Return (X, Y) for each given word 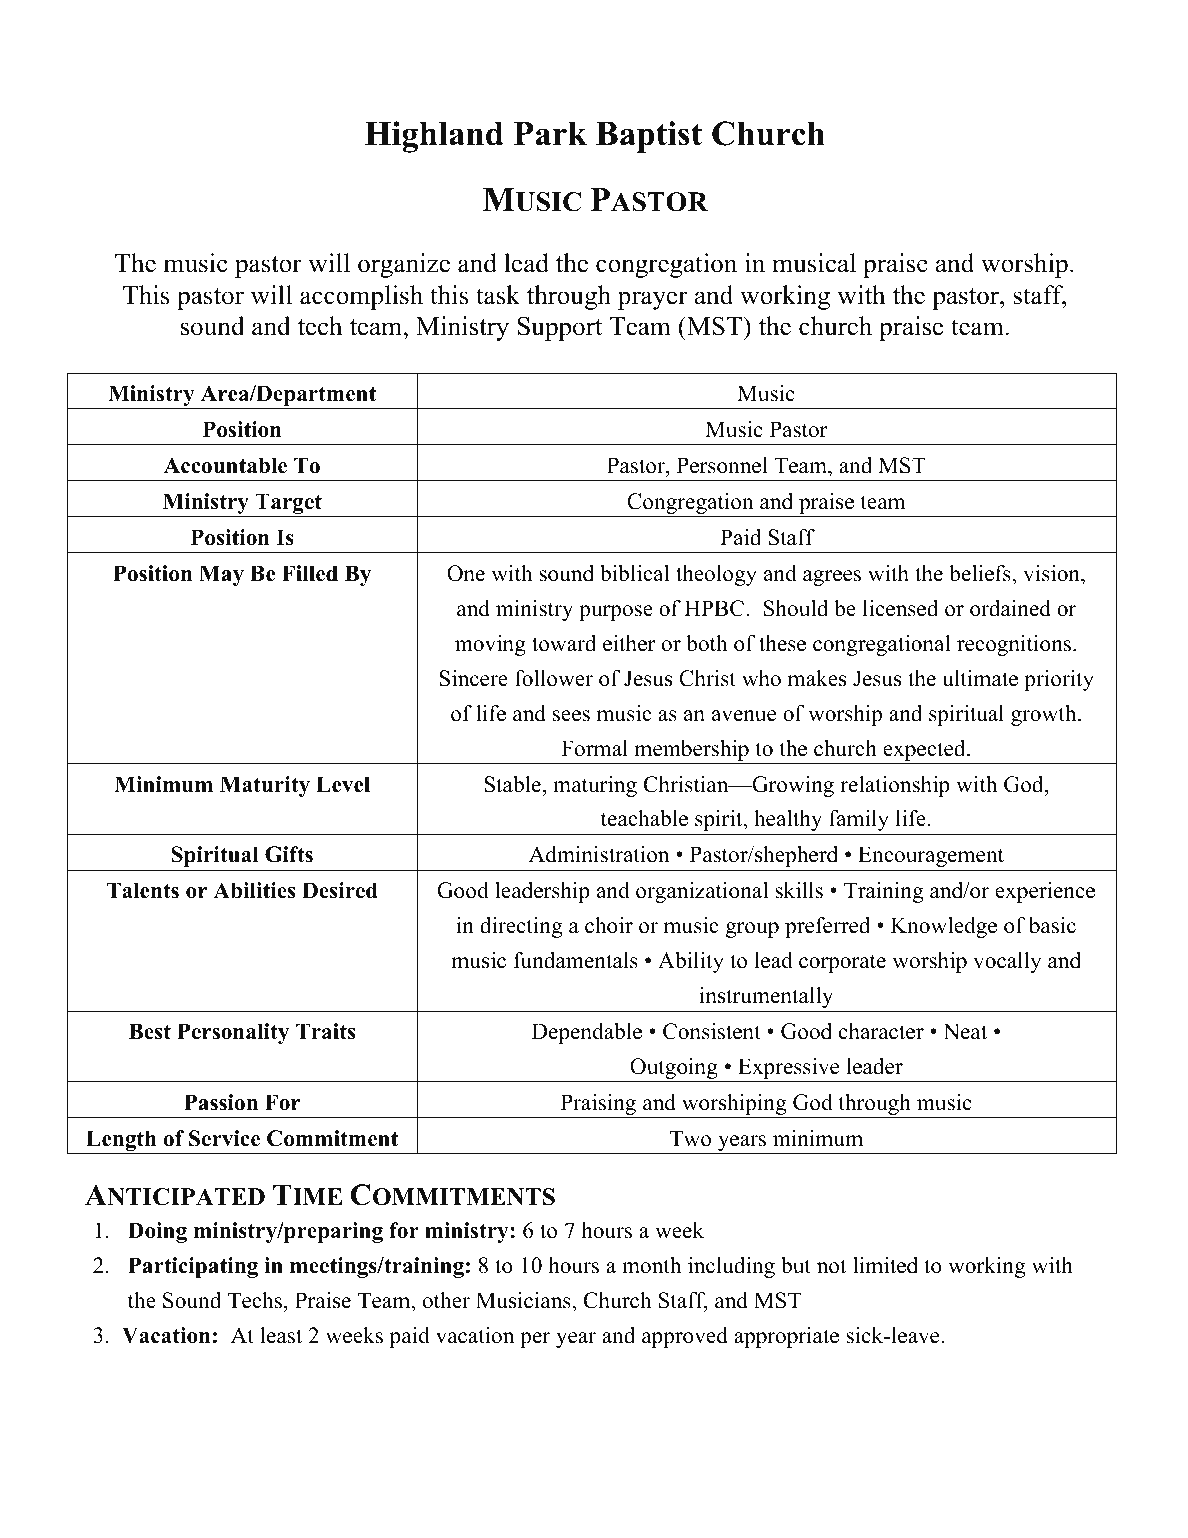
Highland (434, 137)
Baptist (649, 137)
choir (609, 925)
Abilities (254, 890)
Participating (193, 1267)
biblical (634, 573)
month (651, 1265)
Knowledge (944, 927)
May (221, 575)
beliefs (981, 573)
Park (550, 133)
